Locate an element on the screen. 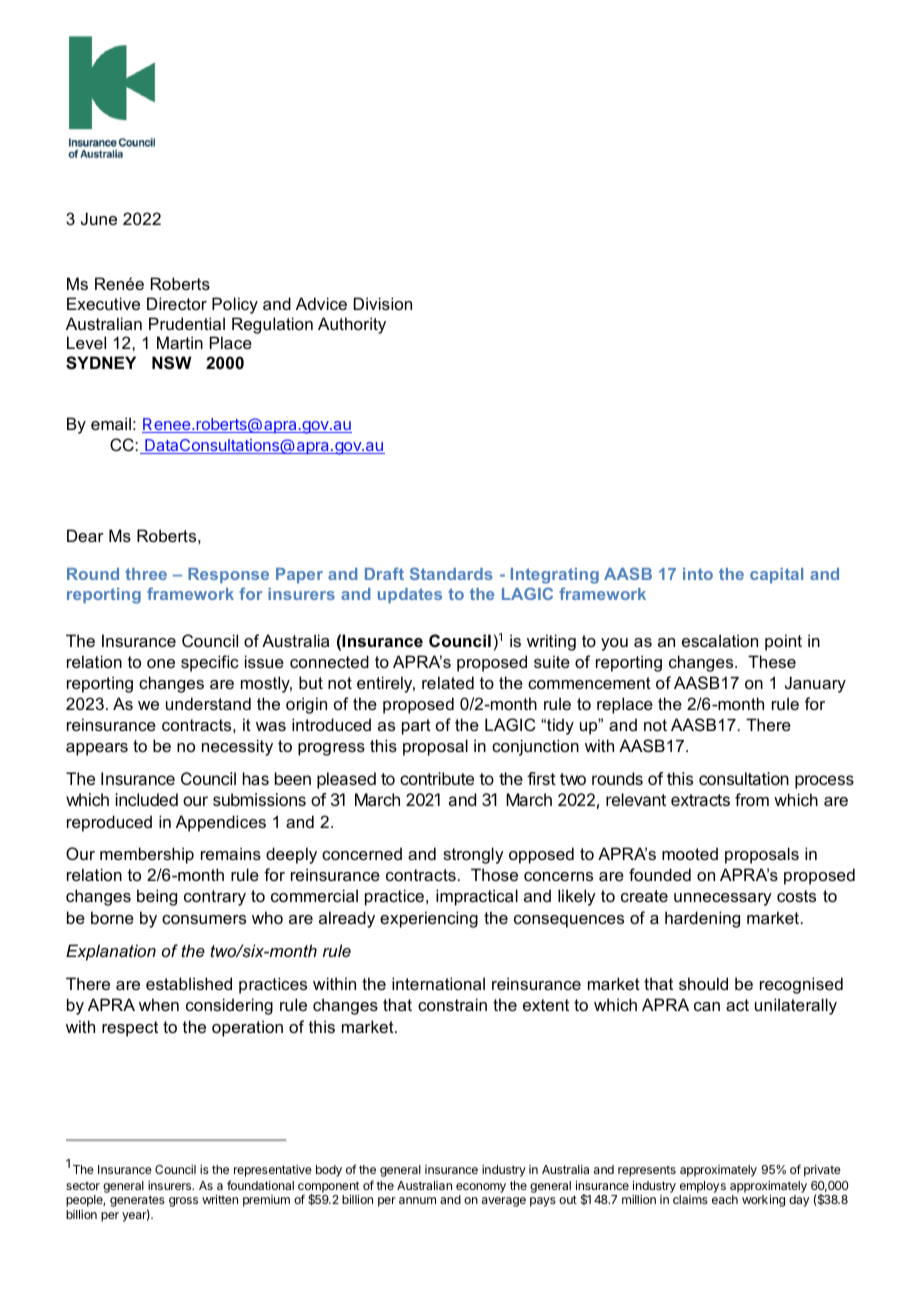 The image size is (924, 1308). These is located at coordinates (772, 661).
